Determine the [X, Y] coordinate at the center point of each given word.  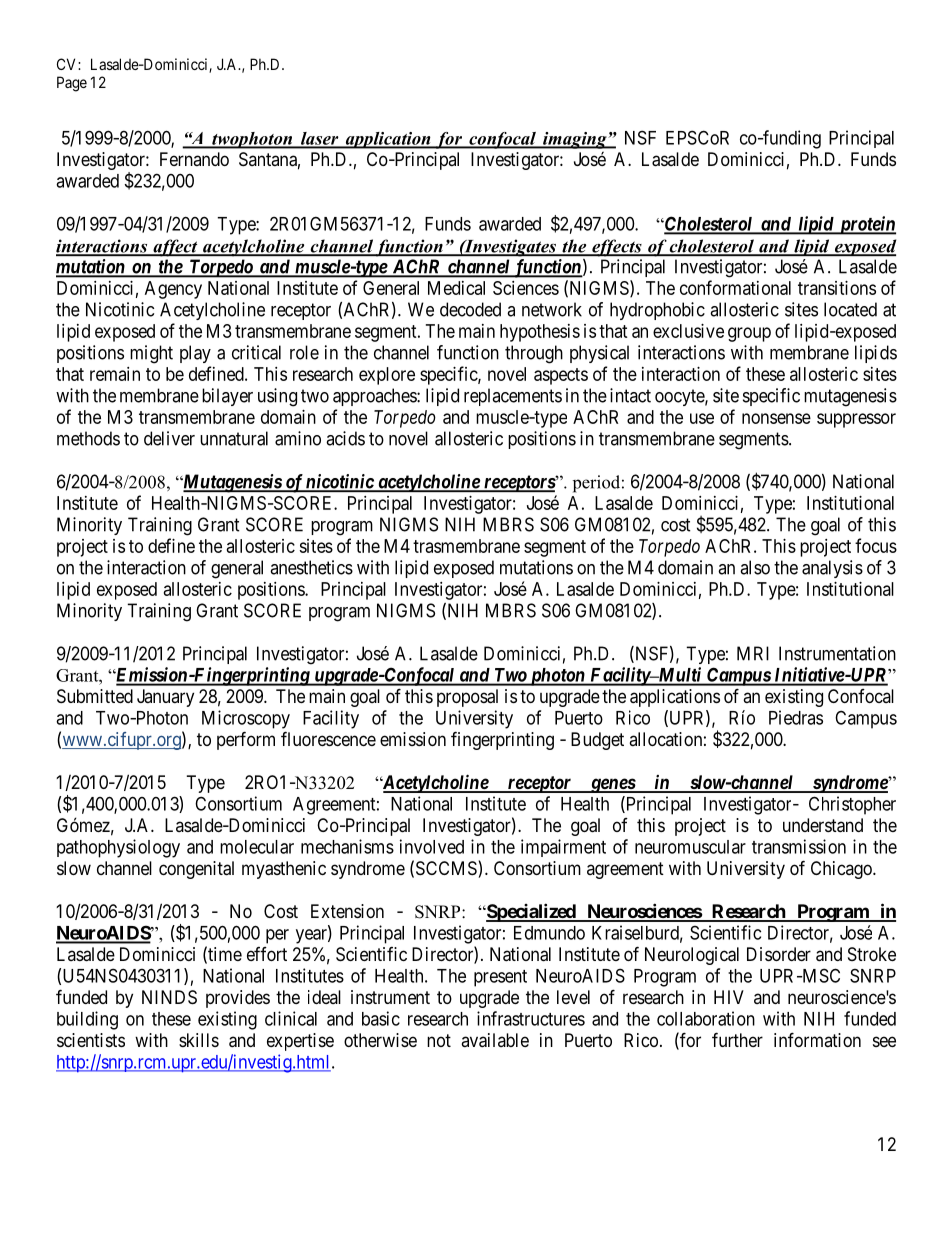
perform [246, 740]
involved [432, 846]
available [495, 1040]
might [151, 354]
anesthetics [311, 567]
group [749, 334]
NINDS [169, 997]
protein [866, 225]
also [755, 567]
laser [319, 139]
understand [823, 825]
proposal [467, 698]
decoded [470, 309]
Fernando [194, 159]
